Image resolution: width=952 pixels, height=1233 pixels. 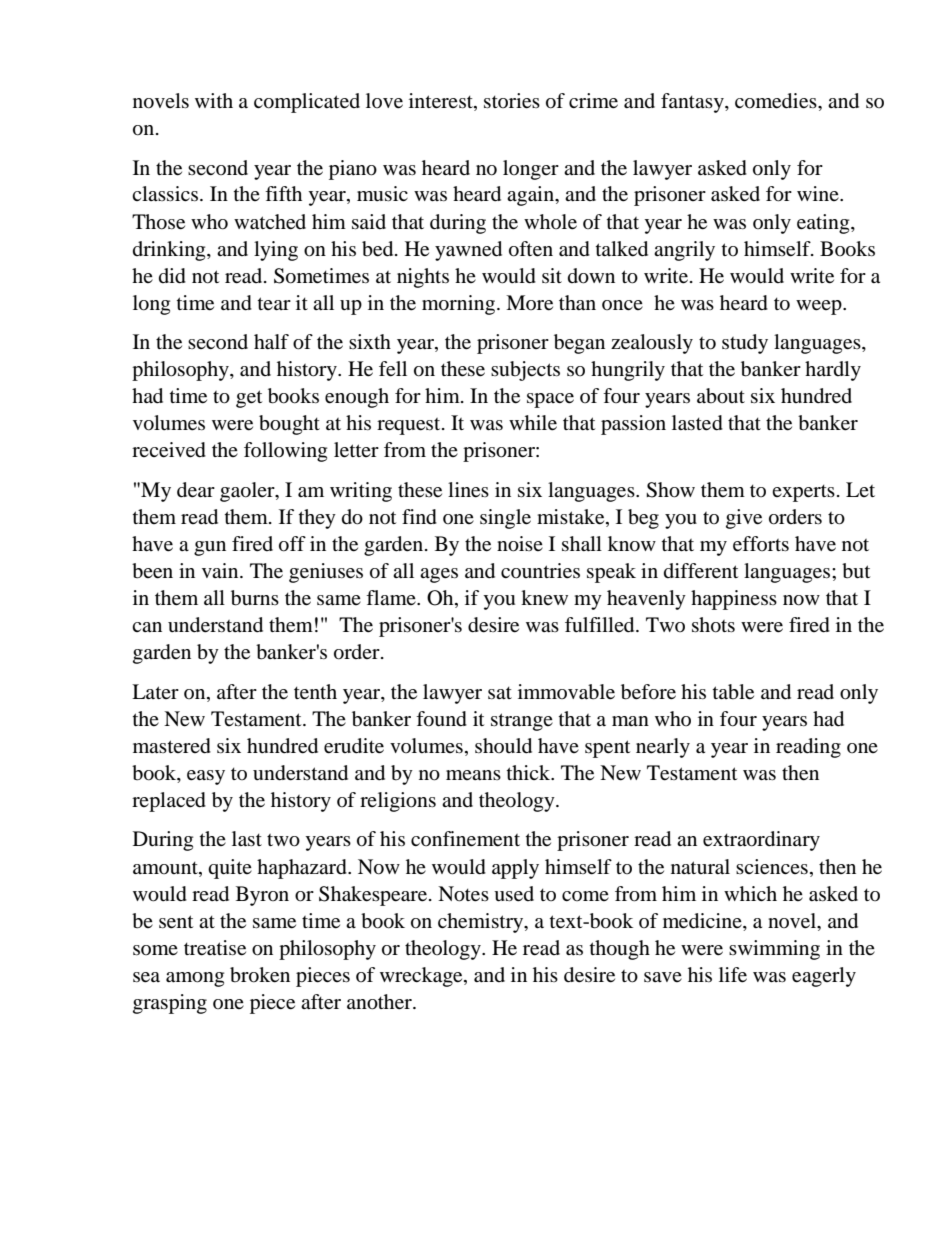 What do you see at coordinates (422, 977) in the screenshot?
I see `wreckage` at bounding box center [422, 977].
